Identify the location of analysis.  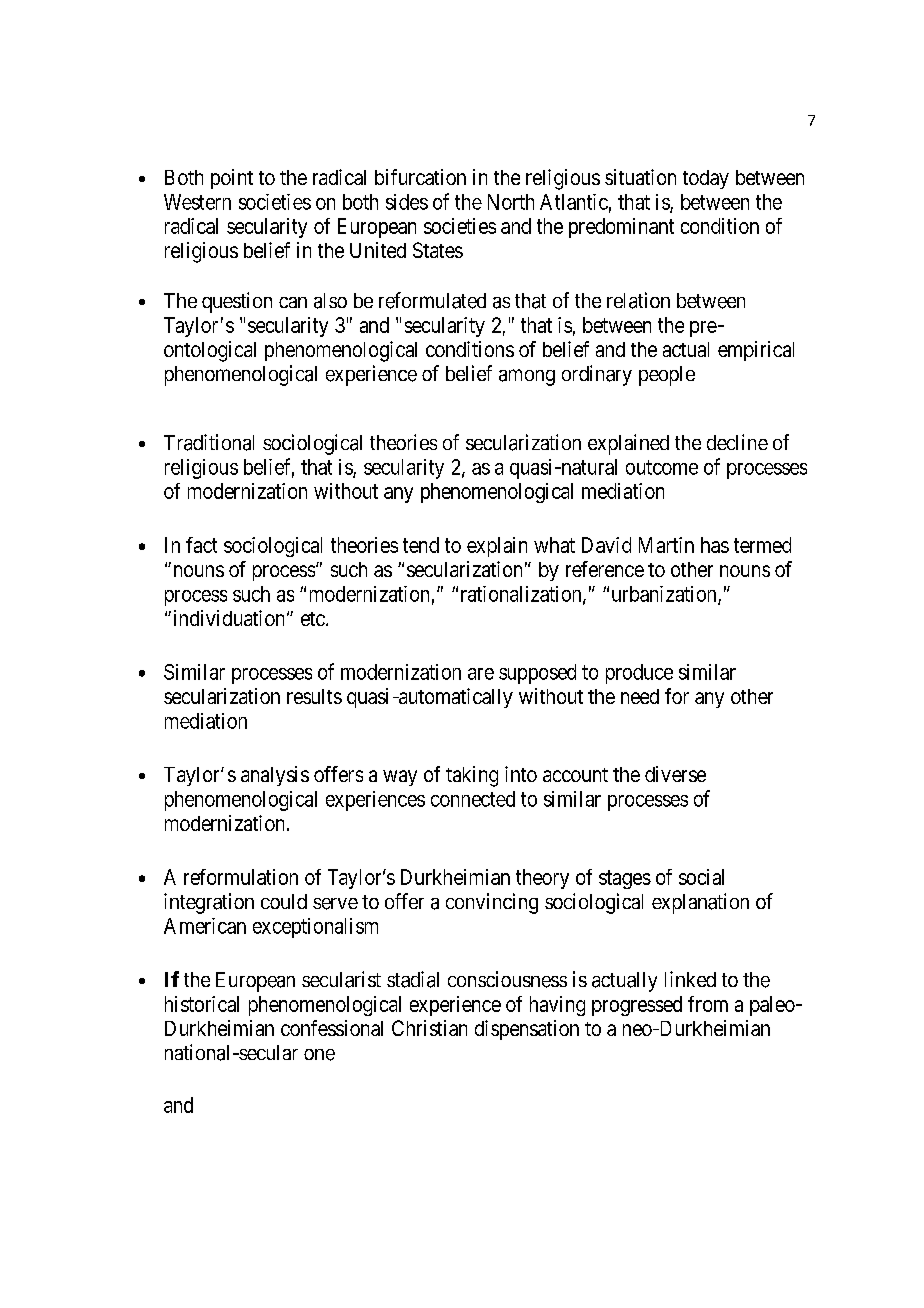
(275, 776).
